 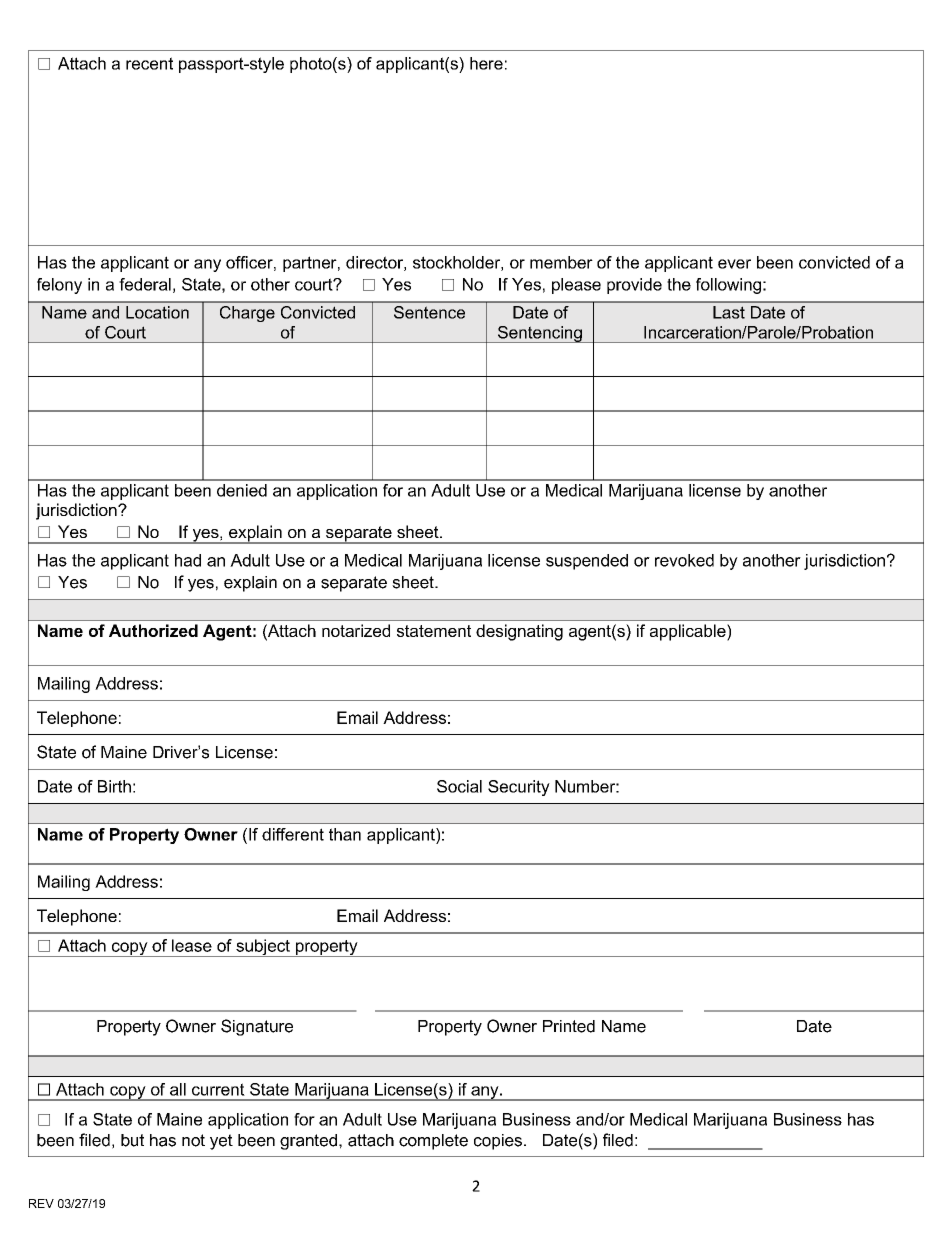 What do you see at coordinates (569, 1026) in the image?
I see `Printed` at bounding box center [569, 1026].
